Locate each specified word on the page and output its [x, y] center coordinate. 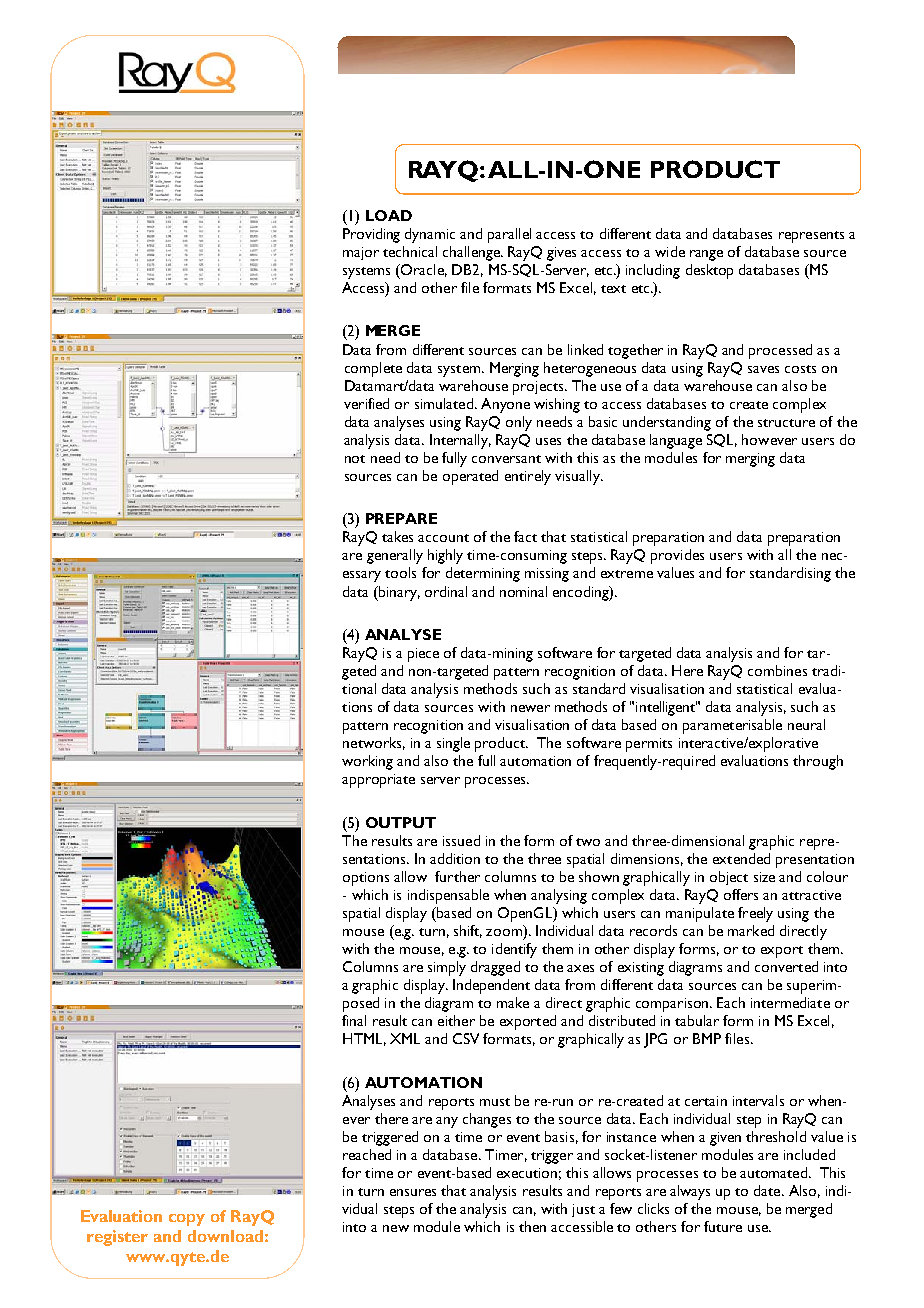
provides [677, 556]
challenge [472, 253]
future [723, 1226]
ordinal [446, 591]
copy [187, 1220]
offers [741, 894]
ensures [413, 1192]
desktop [709, 271]
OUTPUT [401, 822]
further [457, 876]
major [361, 253]
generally [395, 556]
